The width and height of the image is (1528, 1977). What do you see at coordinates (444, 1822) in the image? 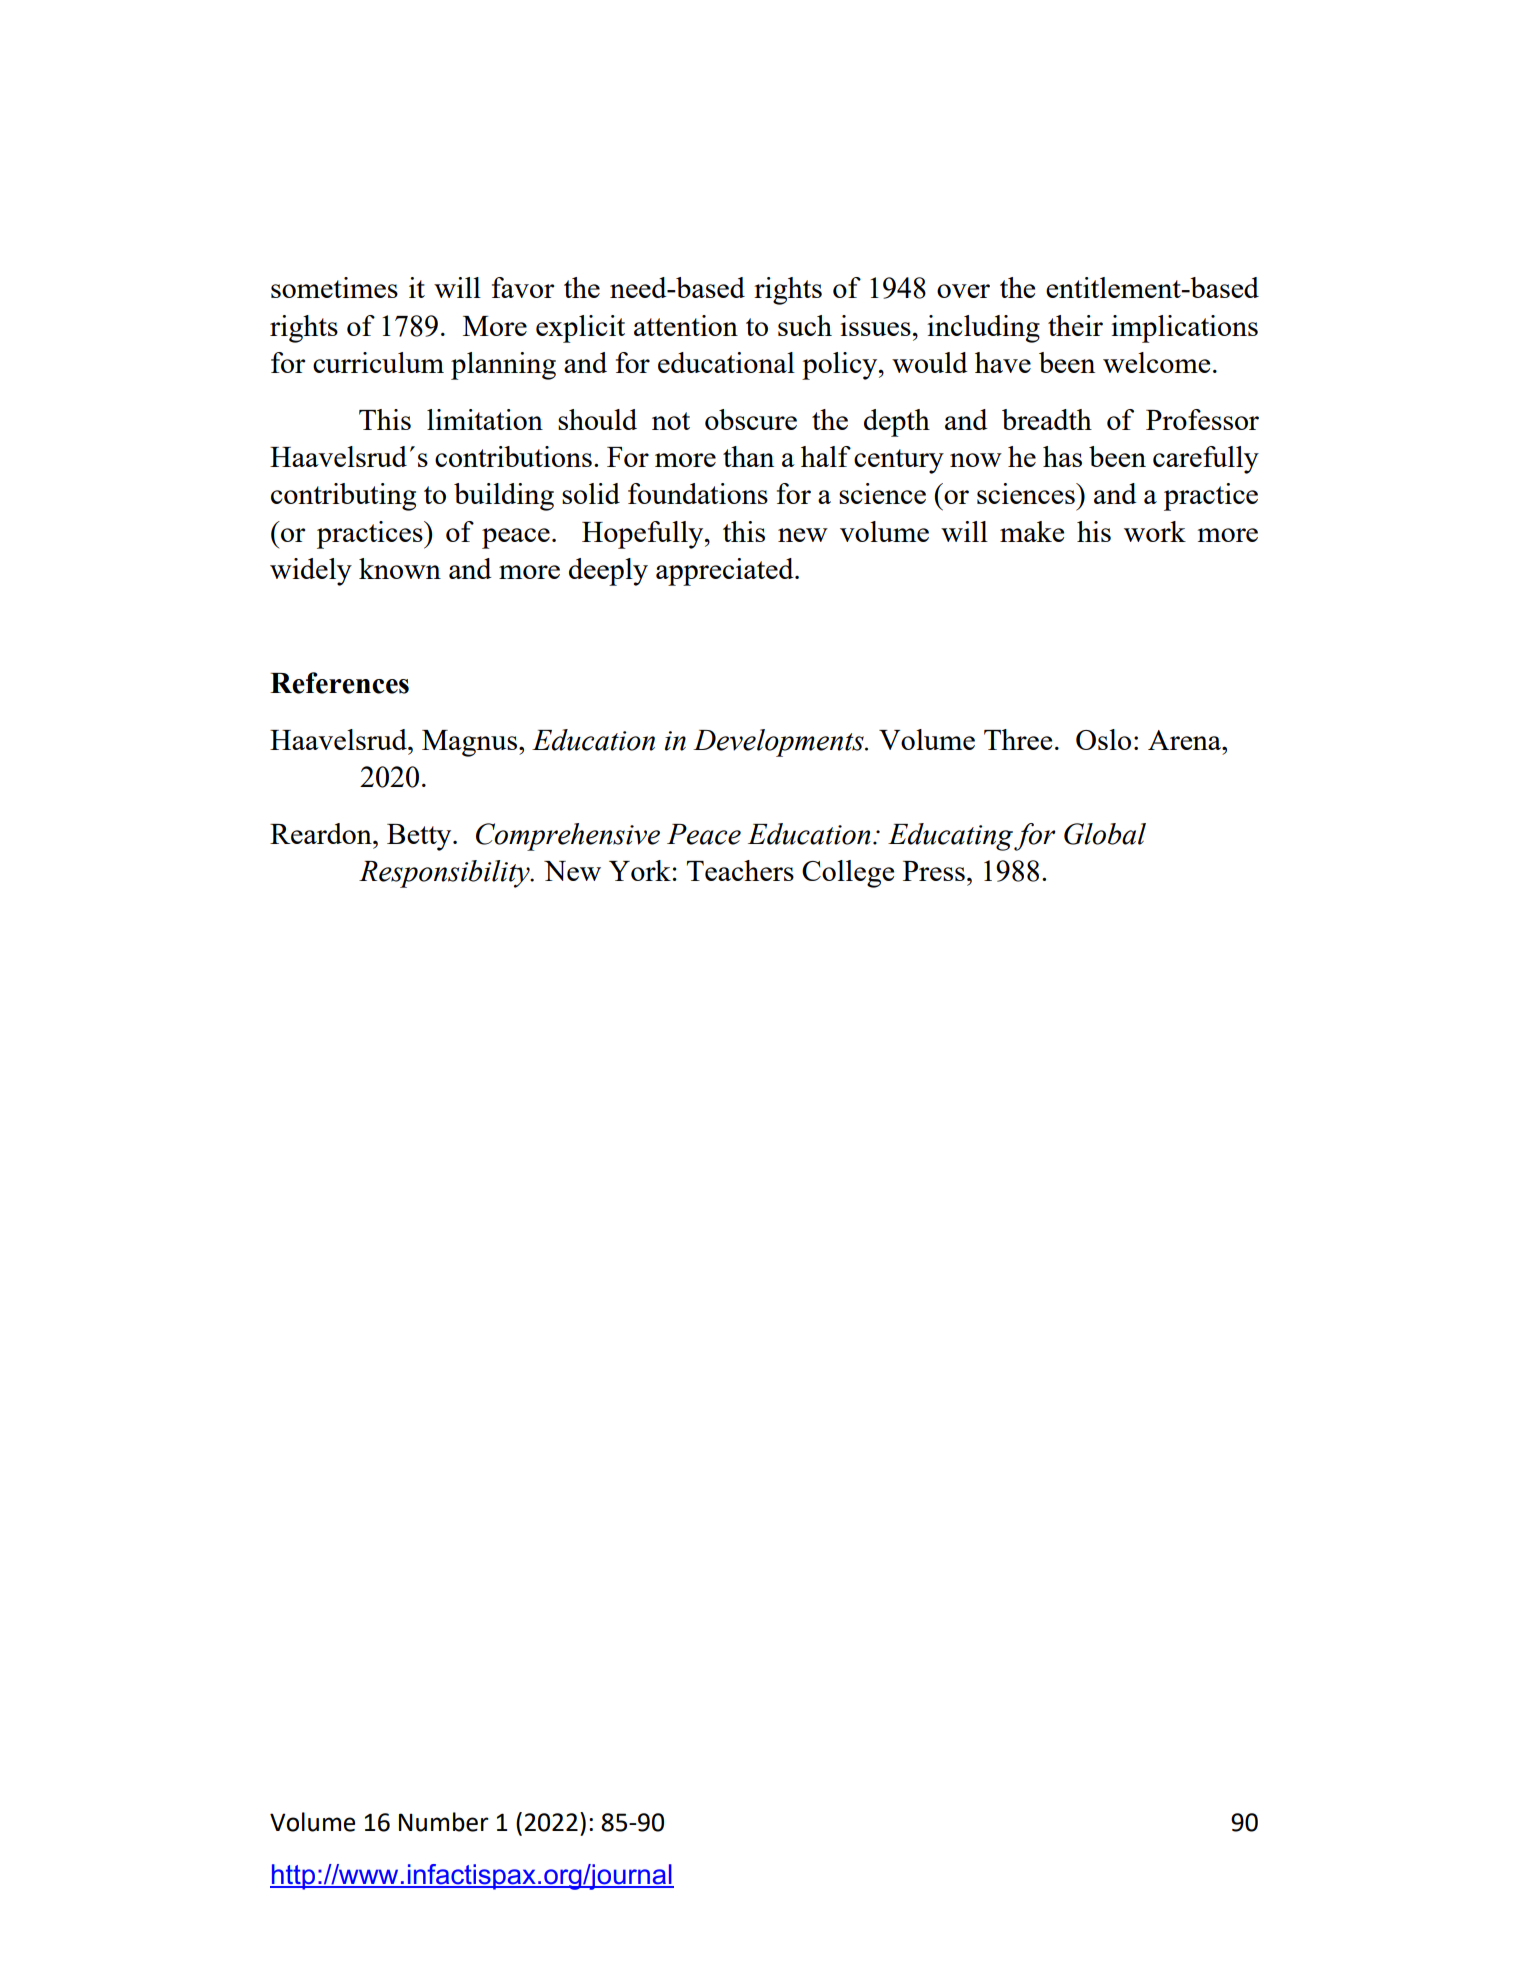
I see `Number` at bounding box center [444, 1822].
